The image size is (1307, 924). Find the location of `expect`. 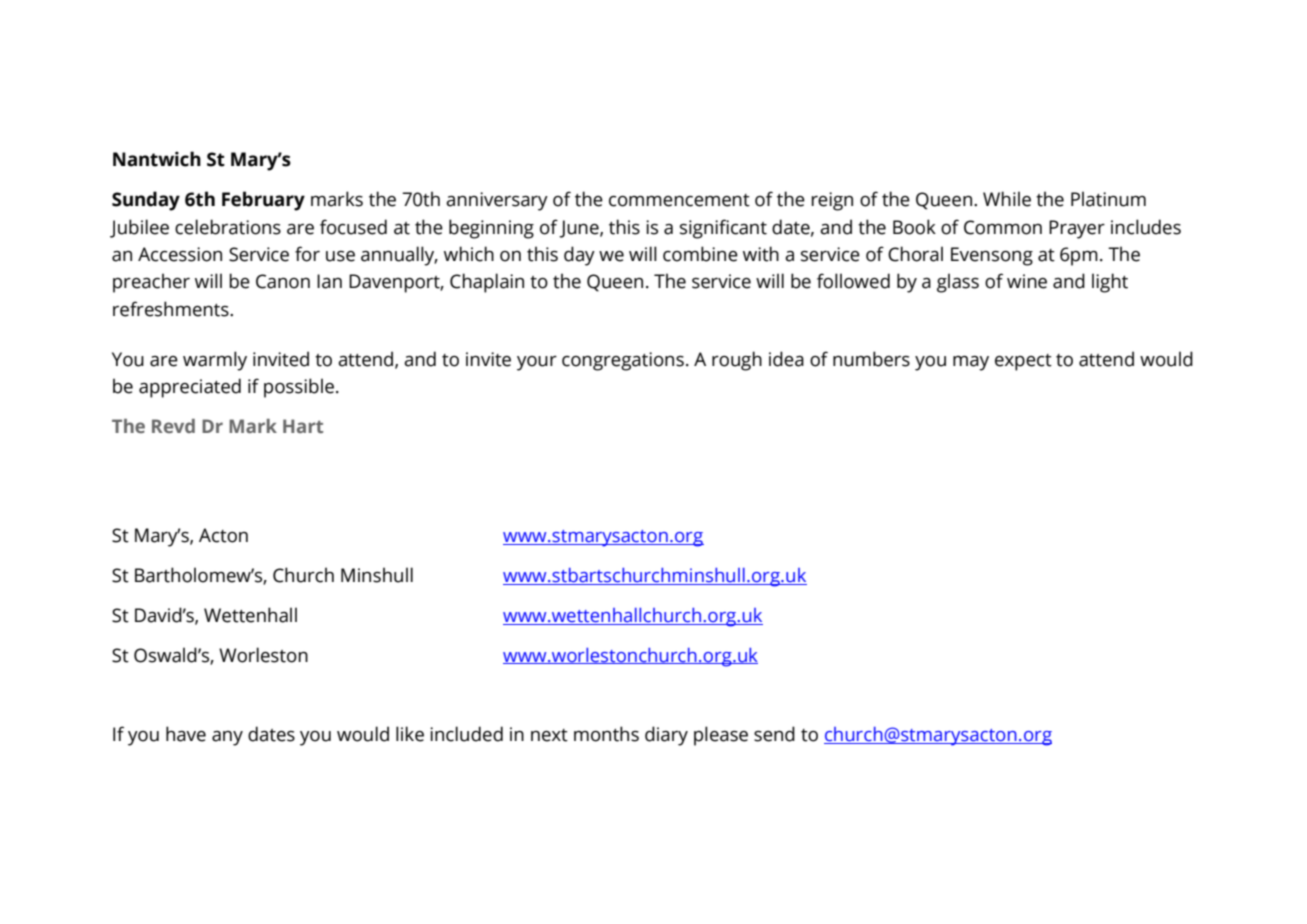

expect is located at coordinates (1023, 362).
